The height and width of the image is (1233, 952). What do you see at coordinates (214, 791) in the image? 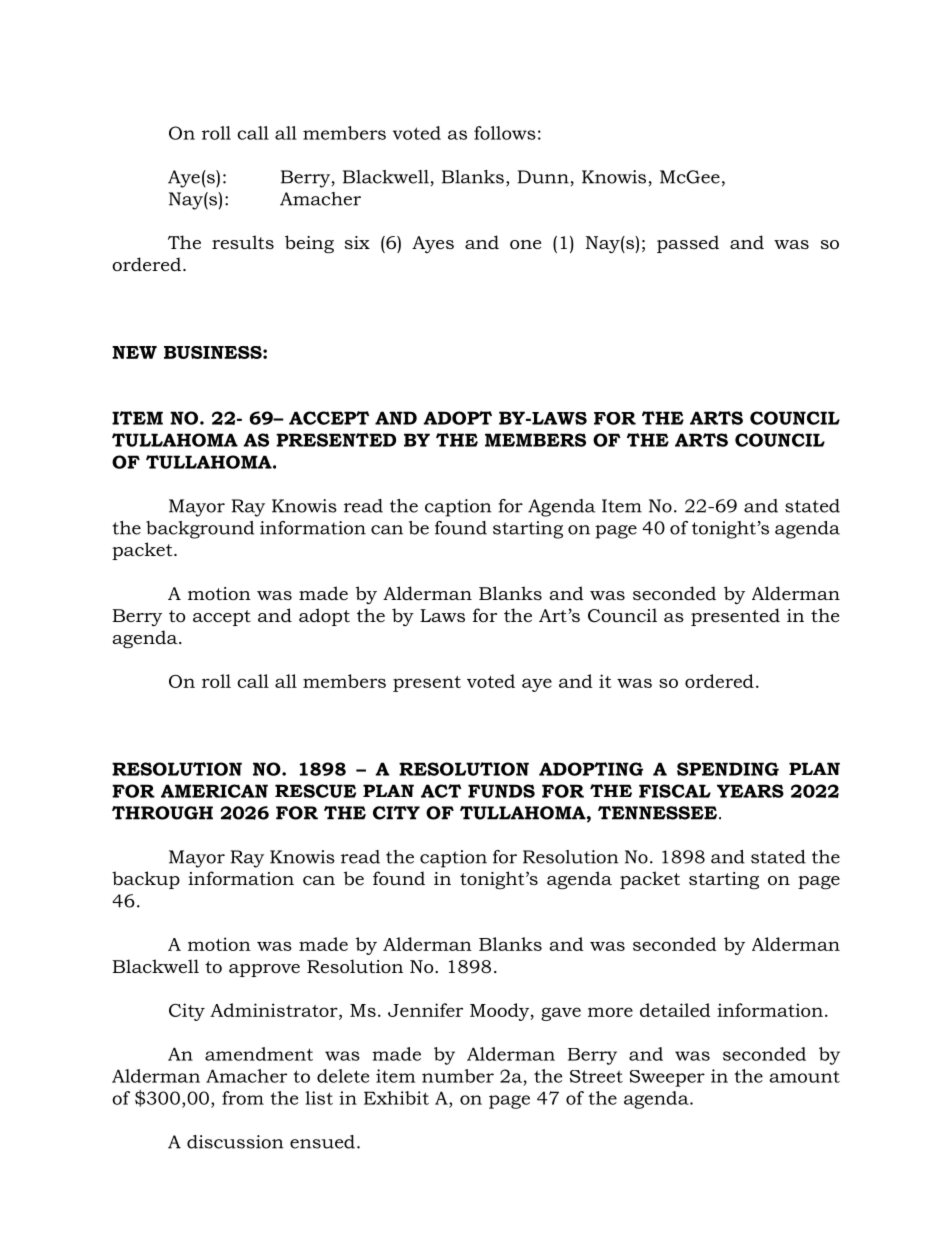
I see `AMERICAN` at bounding box center [214, 791].
